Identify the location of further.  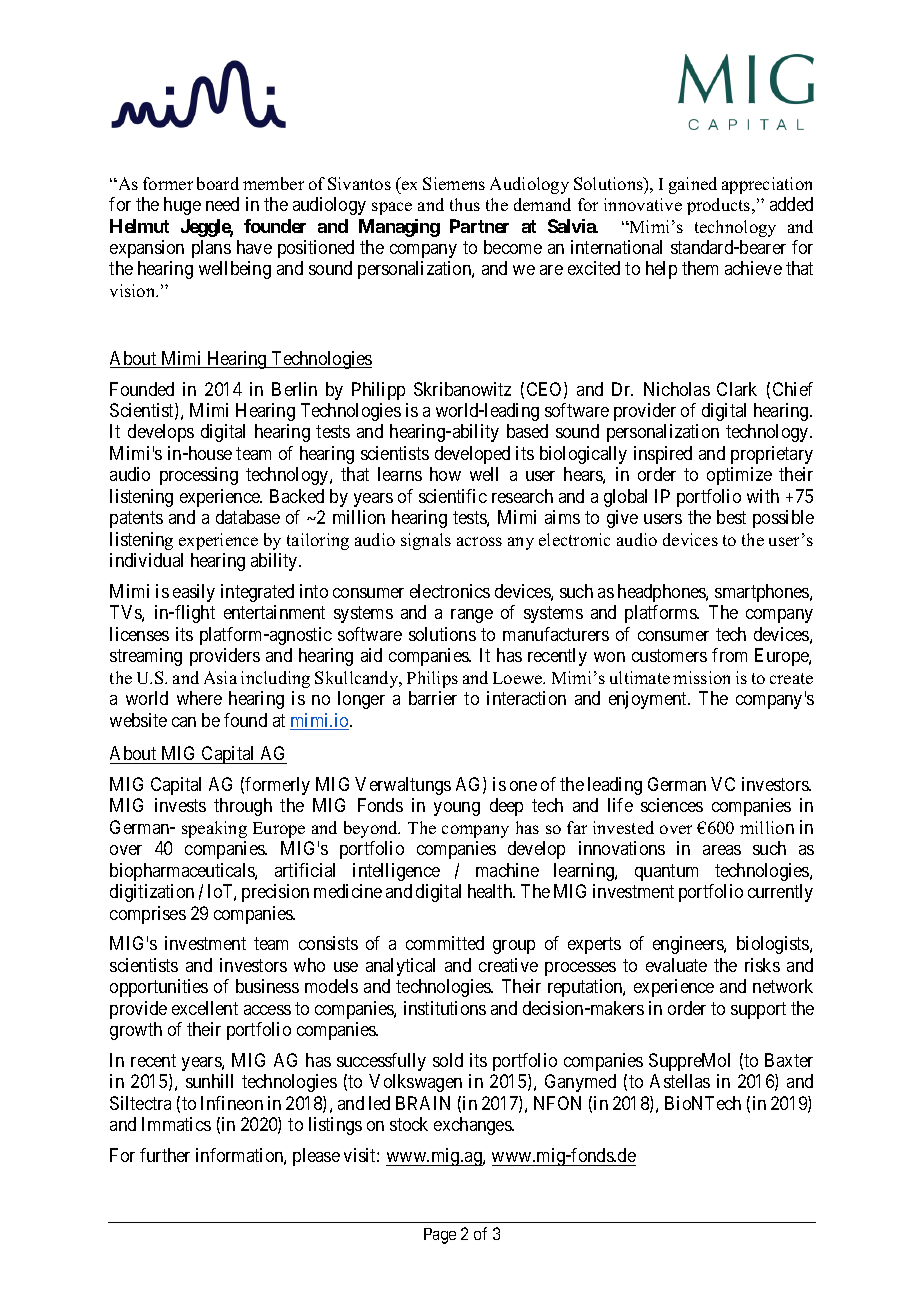
(165, 1155).
